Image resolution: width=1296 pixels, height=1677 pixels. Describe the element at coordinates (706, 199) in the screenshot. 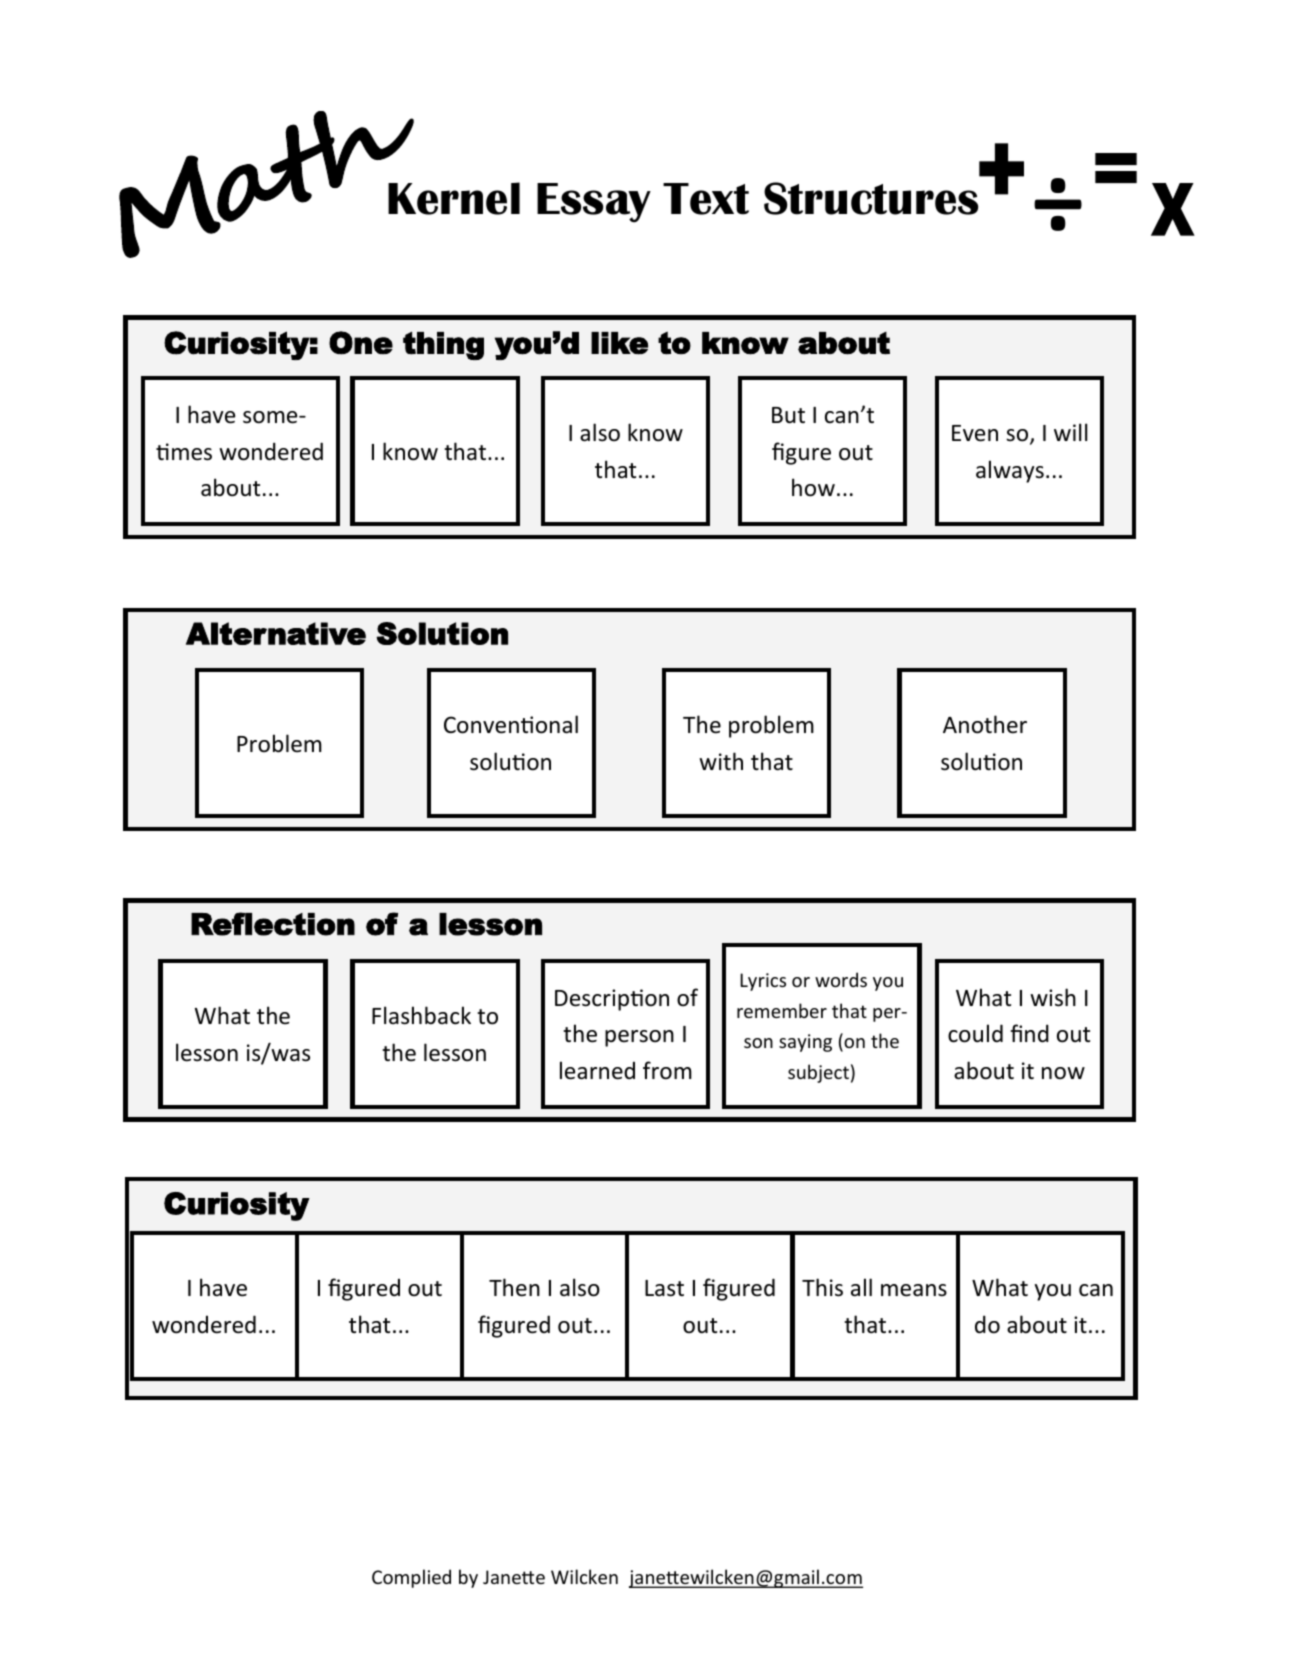

I see `Text` at that location.
